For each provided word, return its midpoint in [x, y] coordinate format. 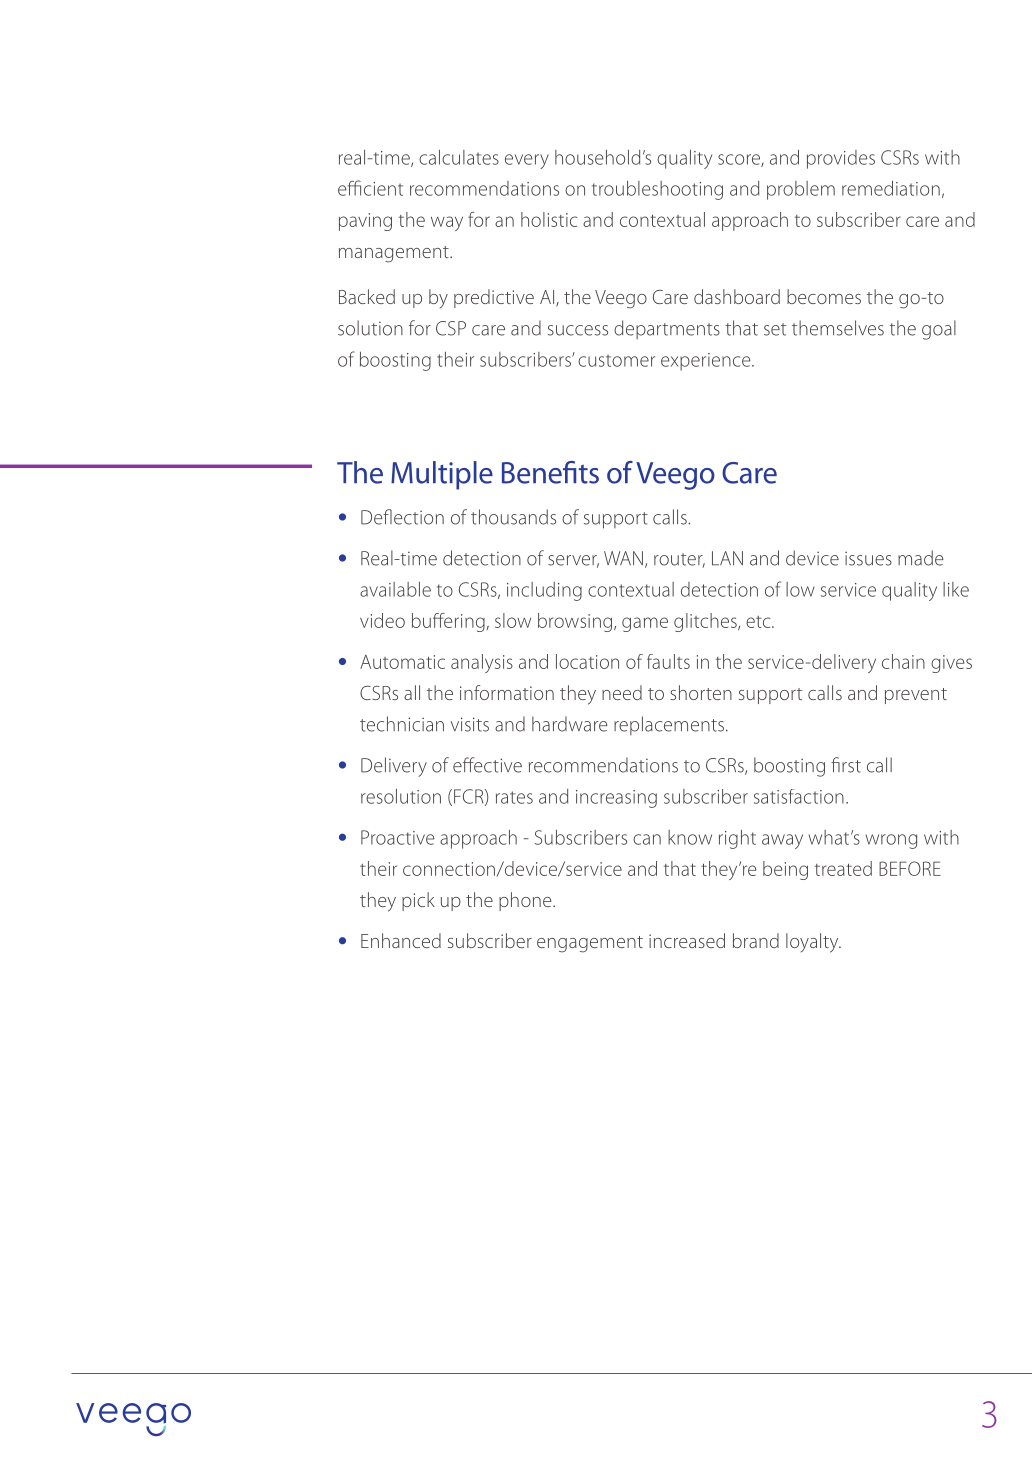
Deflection [402, 517]
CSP [451, 328]
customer [616, 360]
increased [687, 940]
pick [418, 901]
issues [868, 558]
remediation [891, 188]
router [679, 560]
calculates [459, 157]
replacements [669, 725]
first [846, 765]
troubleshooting [657, 190]
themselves [838, 328]
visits [470, 724]
